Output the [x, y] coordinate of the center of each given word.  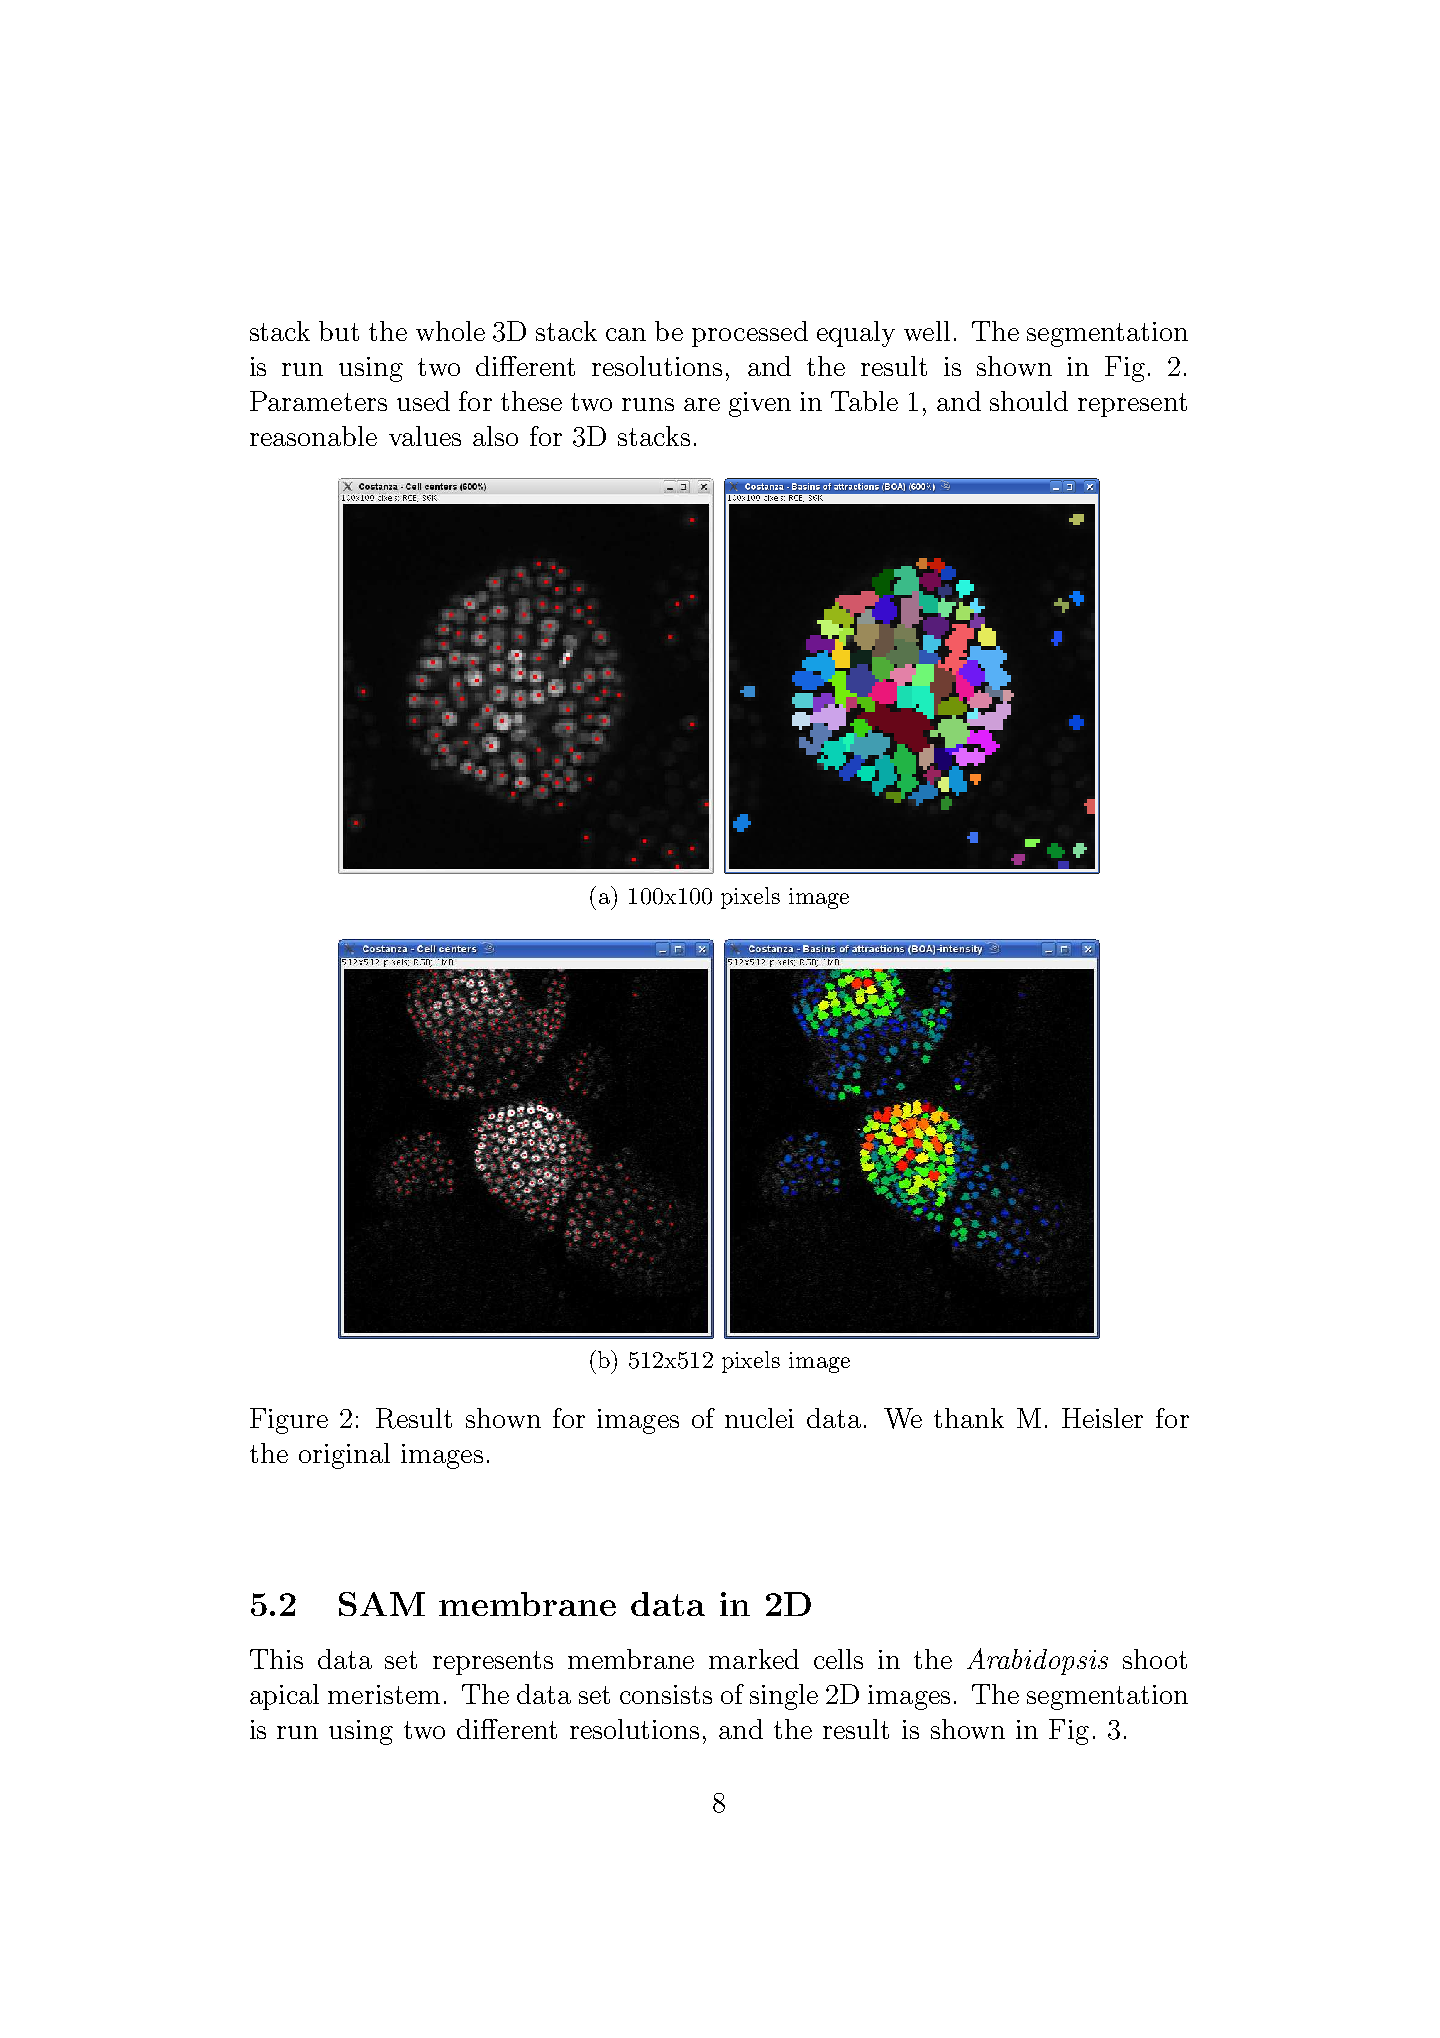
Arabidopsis [1037, 1661]
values [425, 436]
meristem [384, 1694]
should [1029, 401]
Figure [289, 1421]
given [760, 404]
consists [666, 1694]
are [702, 404]
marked [754, 1659]
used [423, 401]
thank [969, 1418]
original [344, 1456]
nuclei [759, 1418]
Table [864, 401]
